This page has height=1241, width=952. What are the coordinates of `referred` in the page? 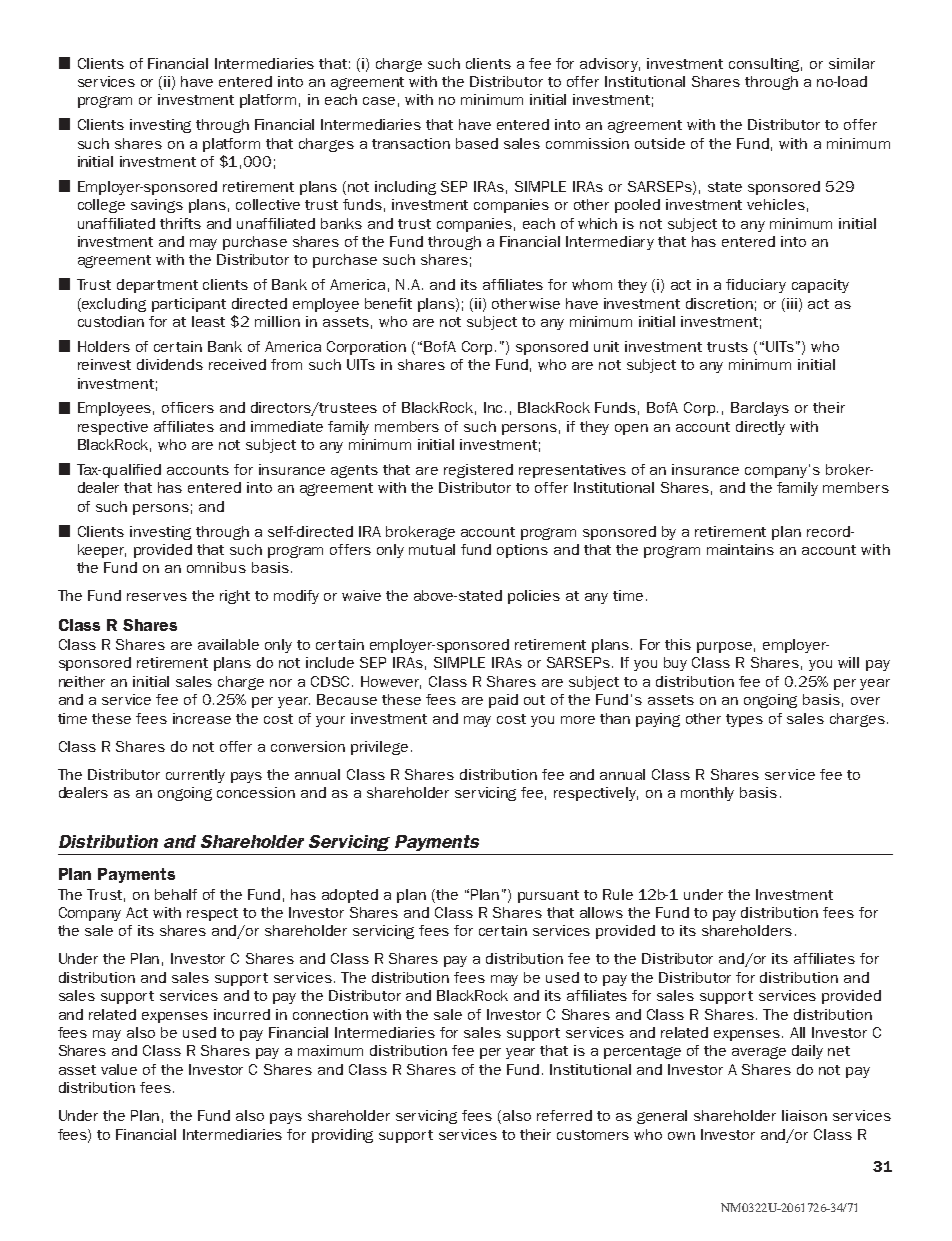 It's located at (564, 1115).
